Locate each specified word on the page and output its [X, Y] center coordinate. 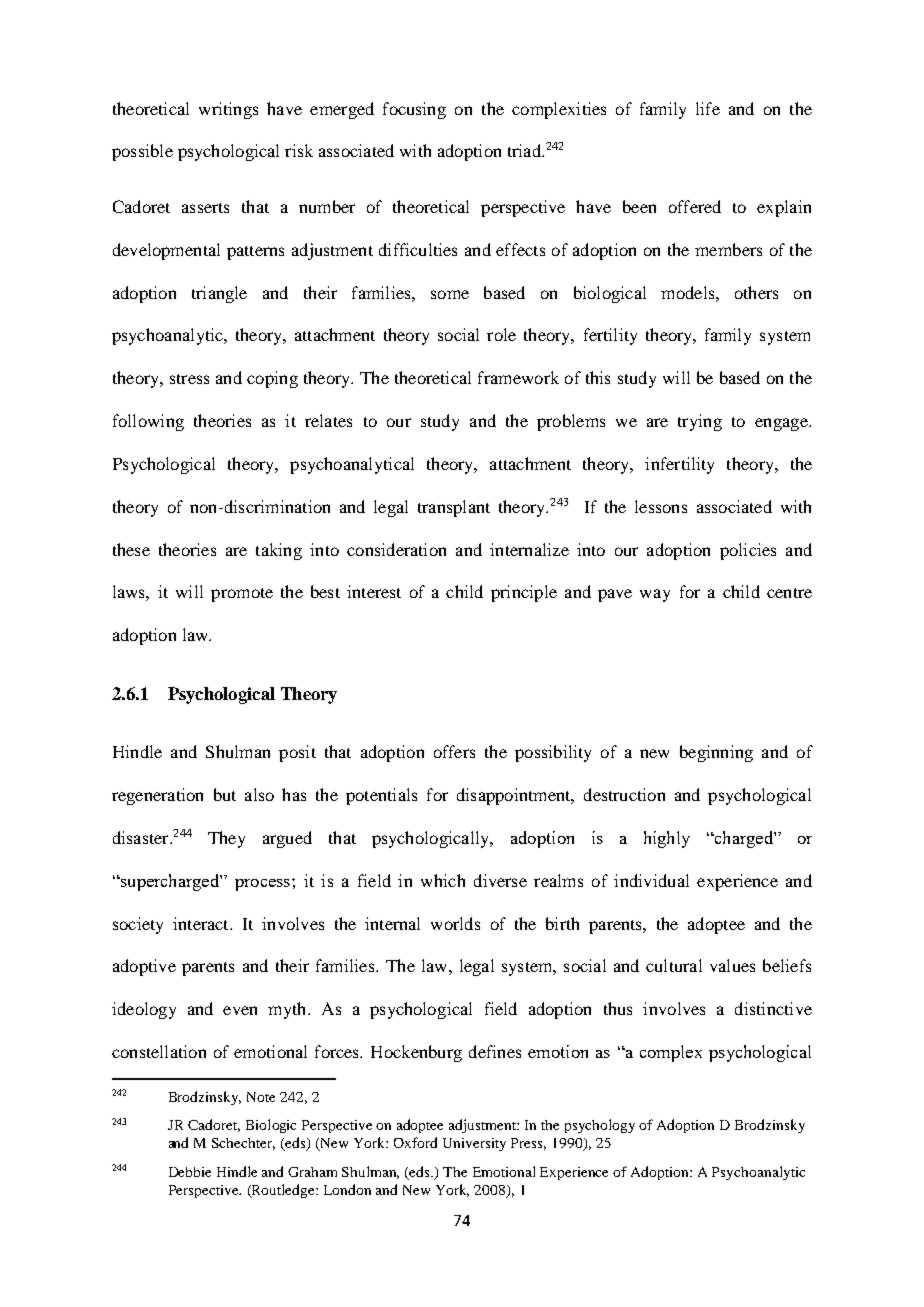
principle [524, 593]
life [708, 108]
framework [518, 377]
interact [202, 923]
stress [189, 379]
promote [242, 595]
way [655, 595]
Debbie [190, 1172]
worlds [455, 923]
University [474, 1144]
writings [228, 110]
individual [651, 880]
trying [700, 422]
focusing [414, 110]
